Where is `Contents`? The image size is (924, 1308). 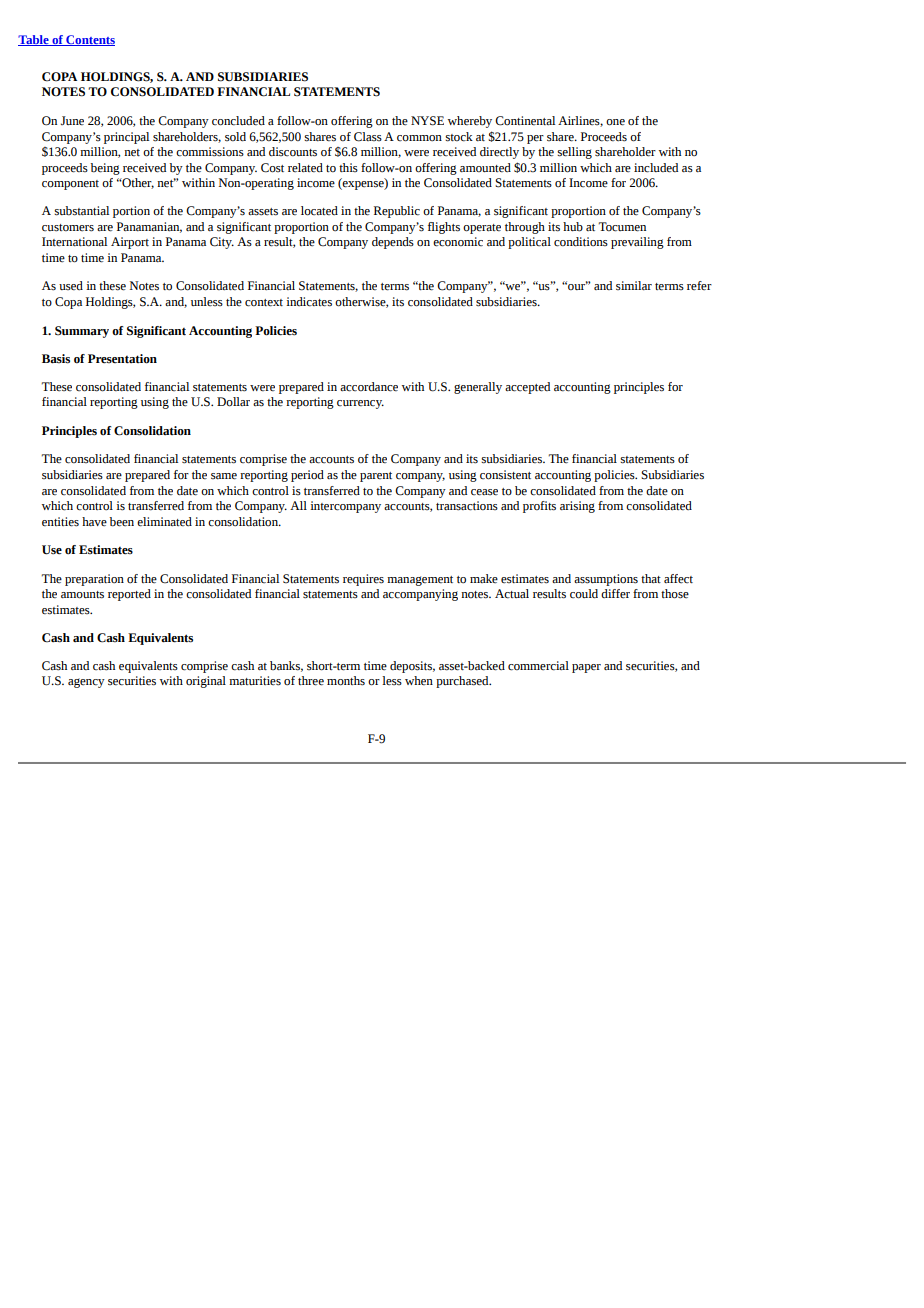 Contents is located at coordinates (89, 40).
